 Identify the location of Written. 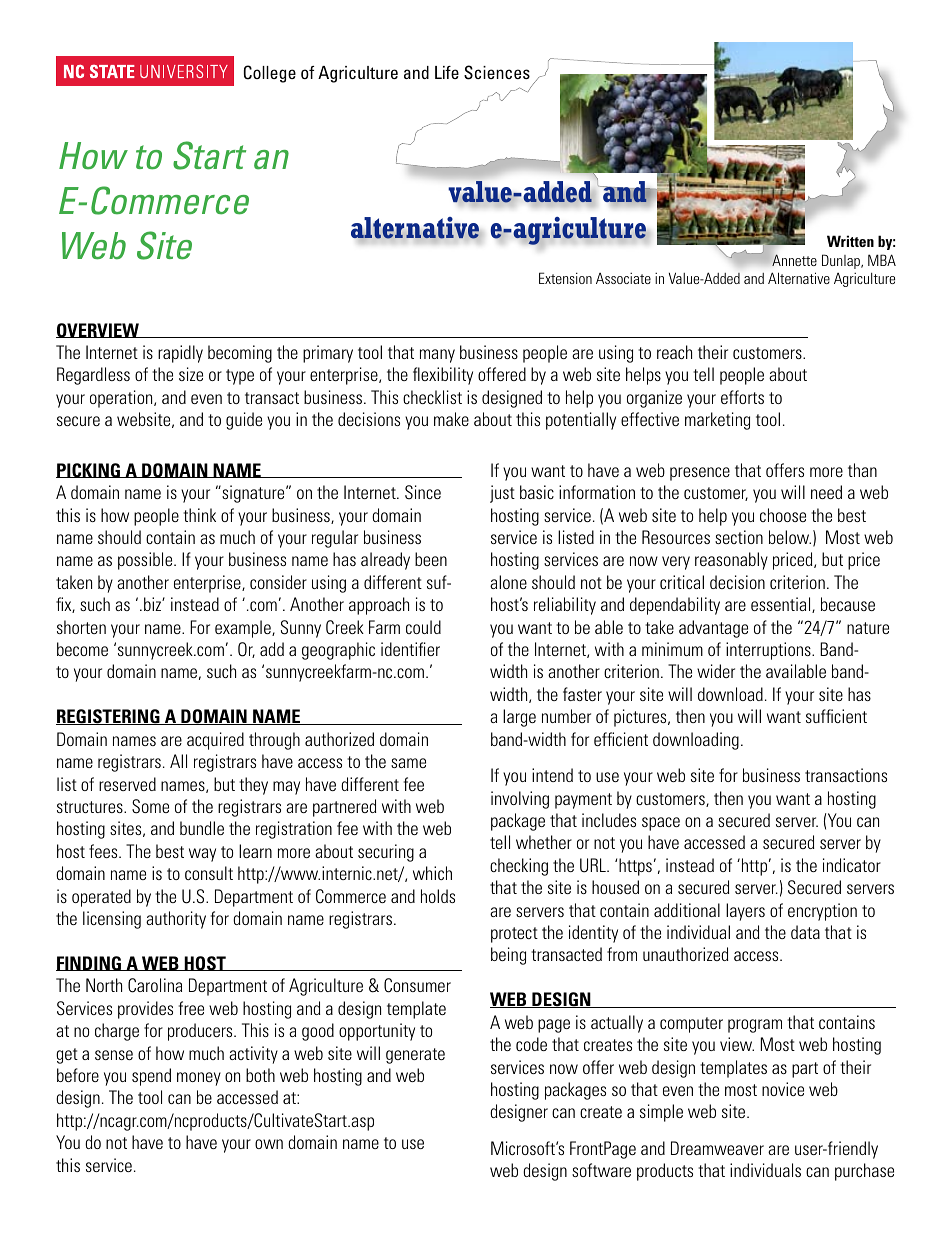
(850, 241).
